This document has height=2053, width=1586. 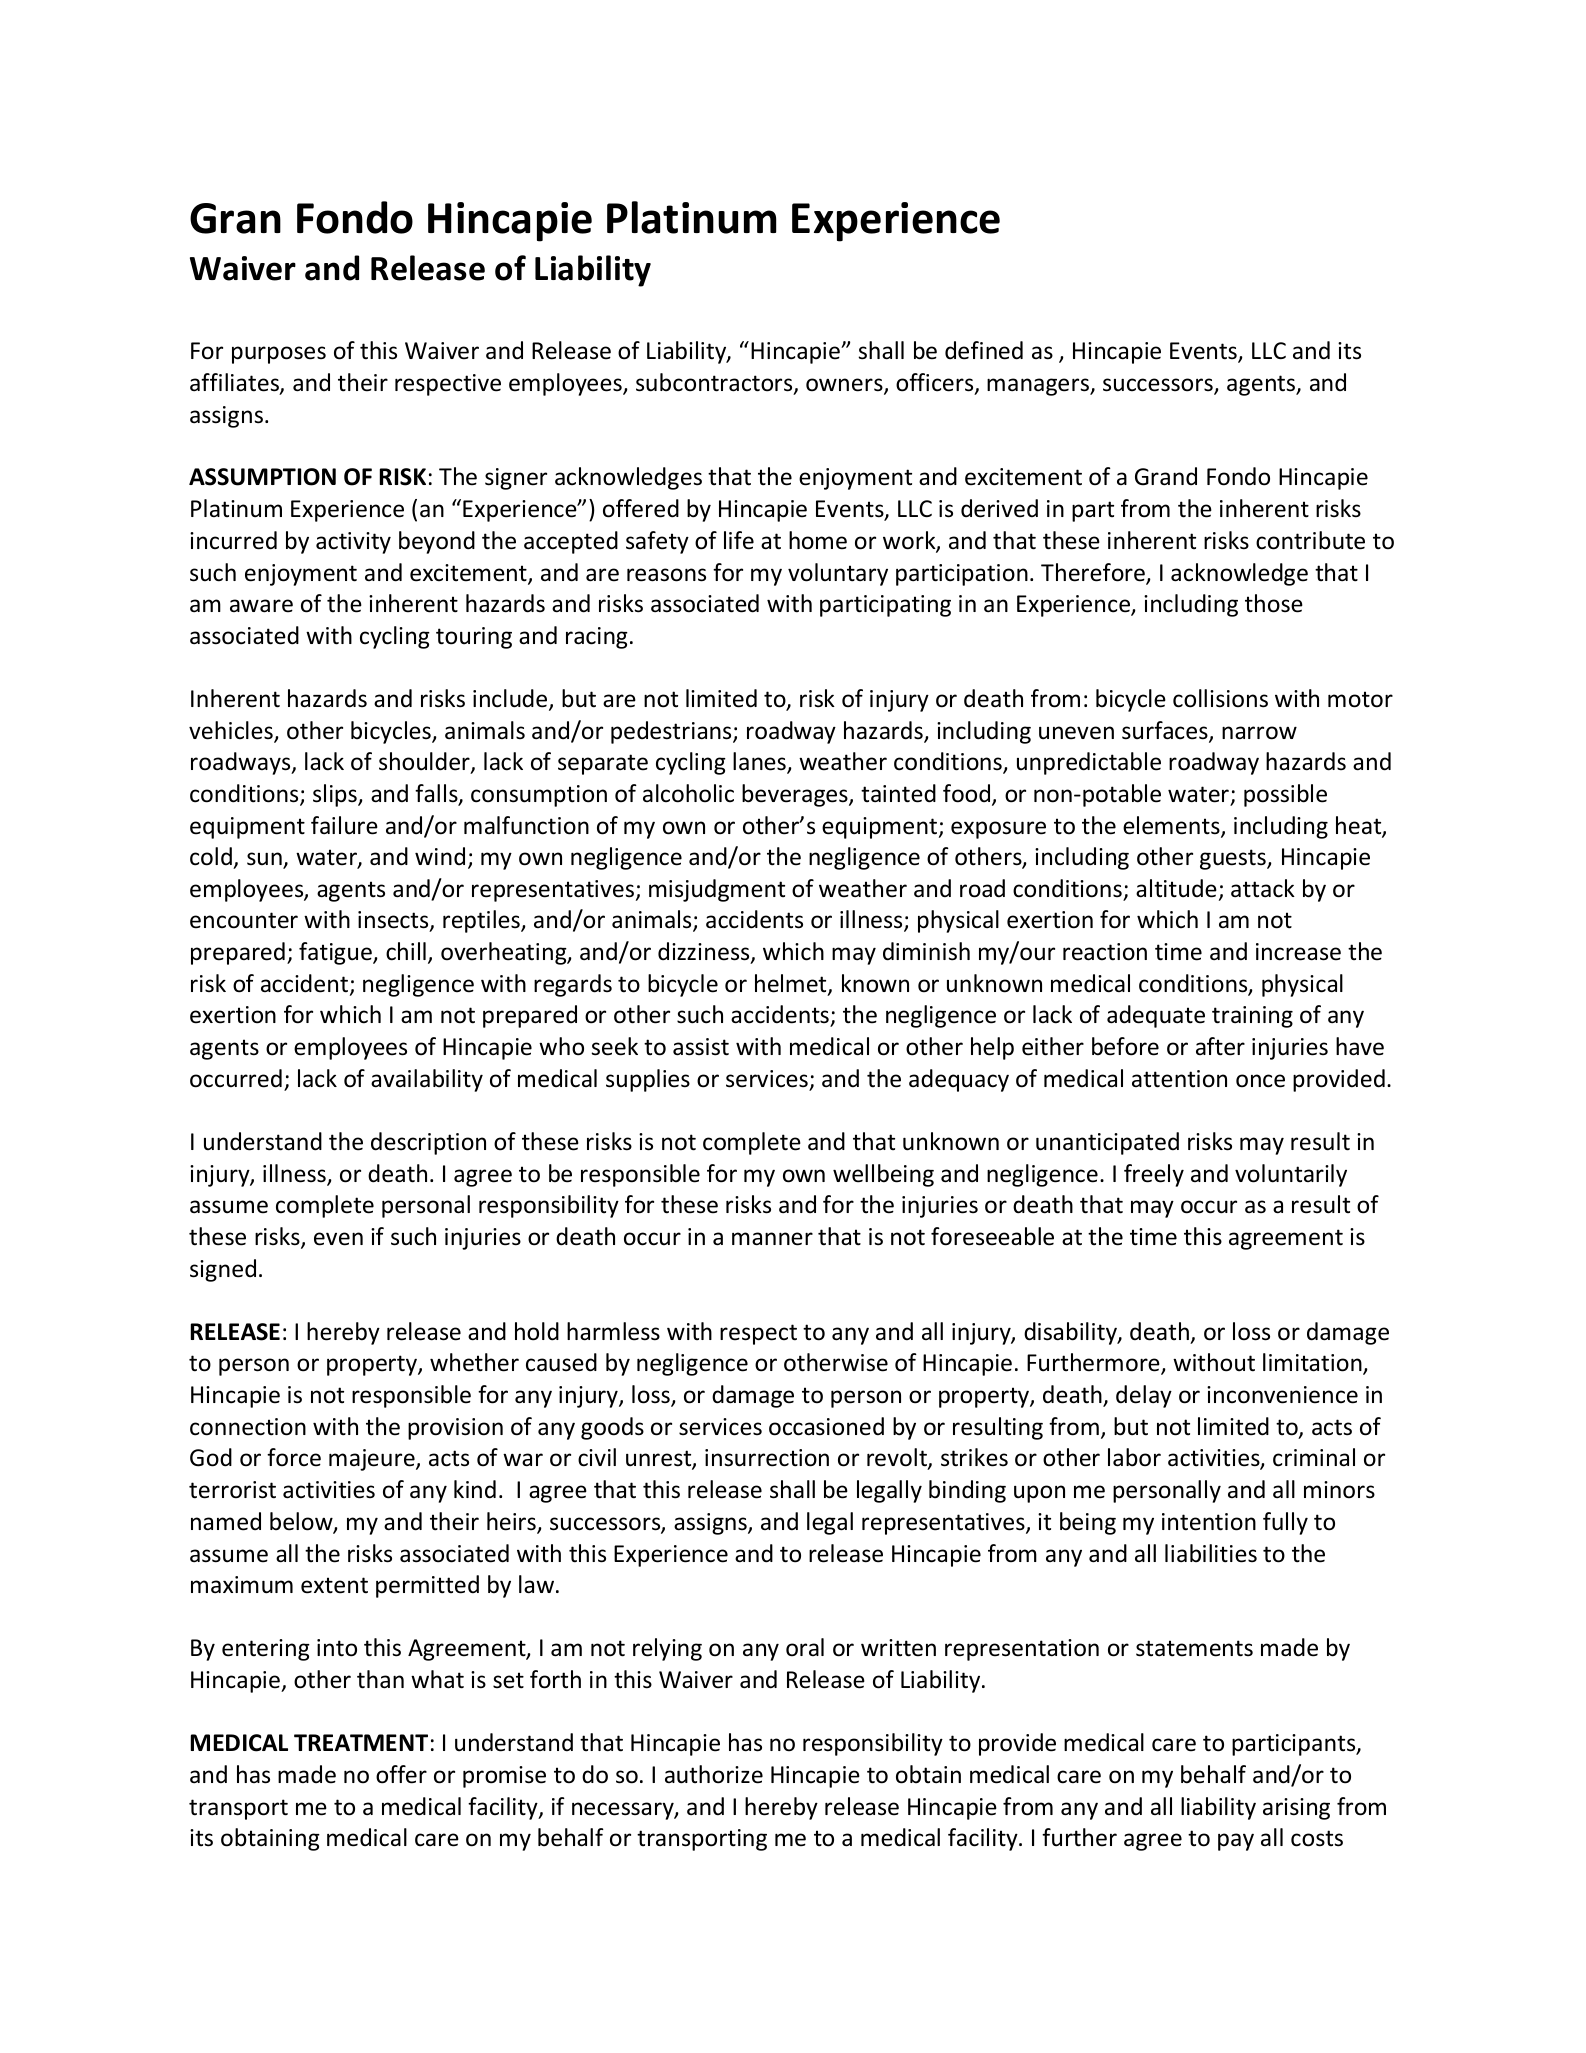 What do you see at coordinates (1039, 387) in the document?
I see `managers` at bounding box center [1039, 387].
